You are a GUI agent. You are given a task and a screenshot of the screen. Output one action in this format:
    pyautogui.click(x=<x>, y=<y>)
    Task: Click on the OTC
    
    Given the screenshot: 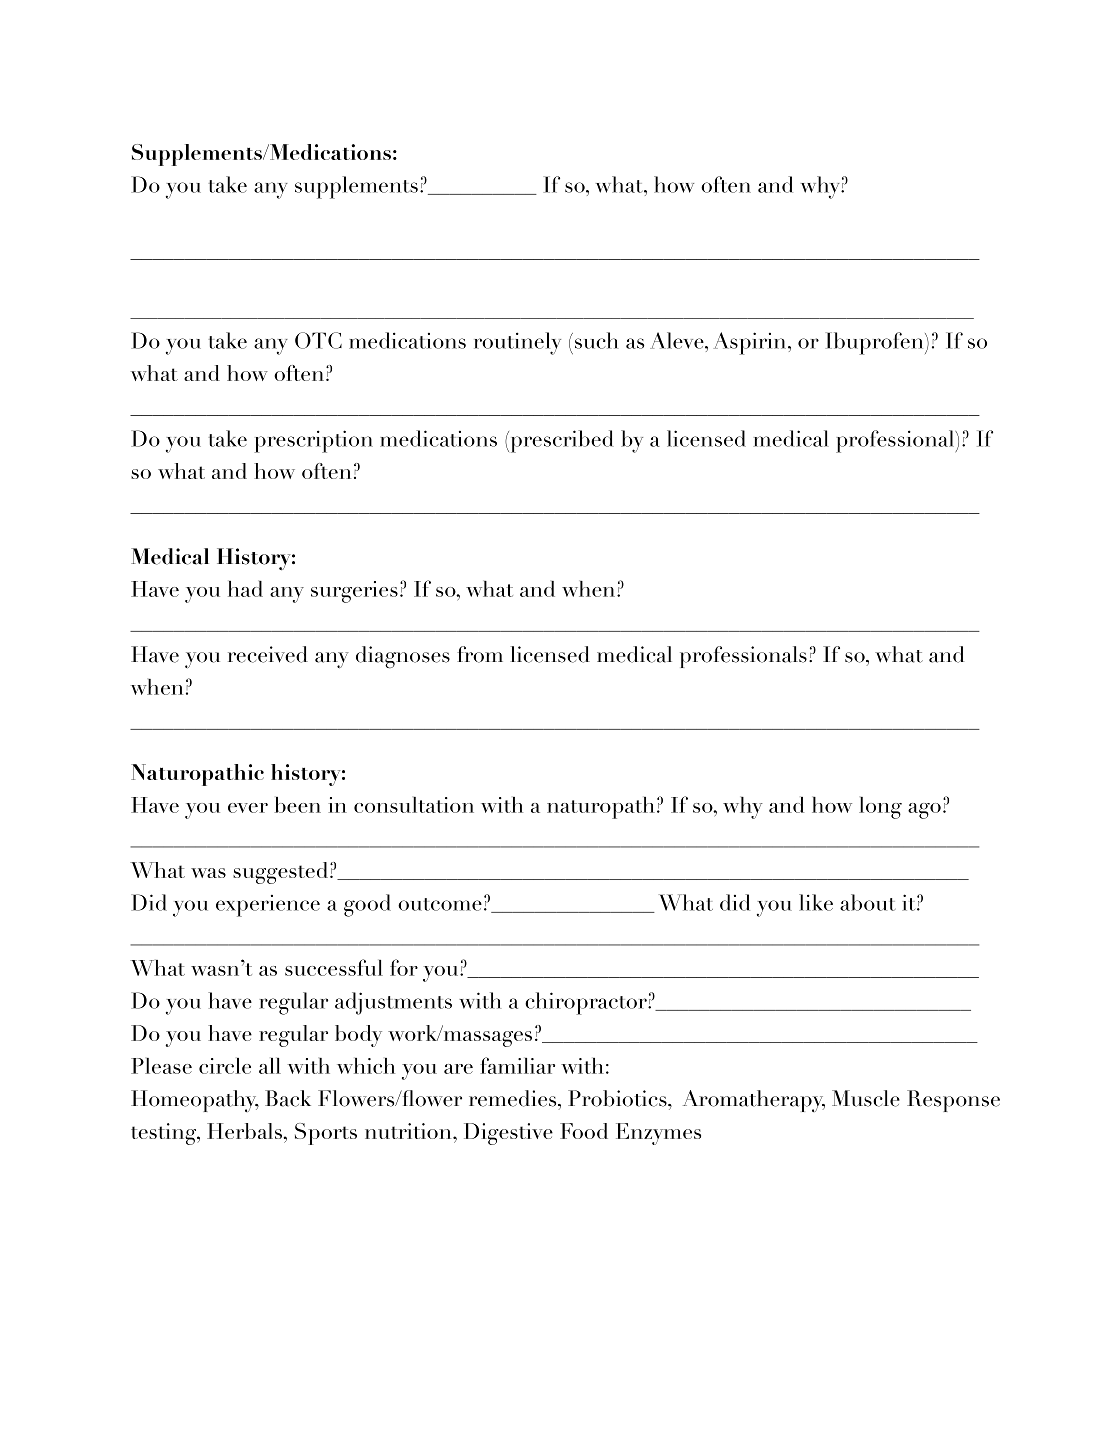 What is the action you would take?
    pyautogui.click(x=318, y=340)
